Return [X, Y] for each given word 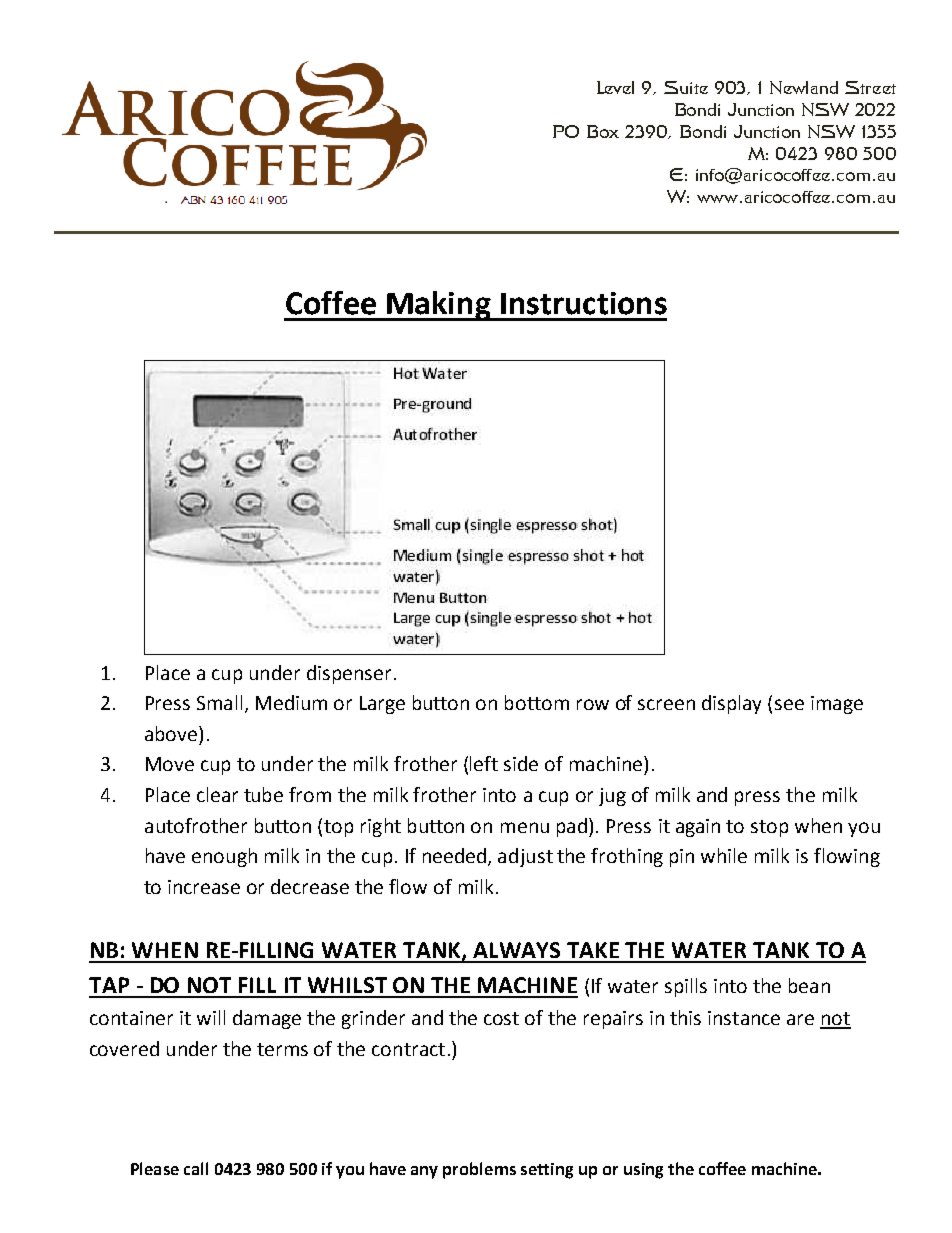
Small [219, 702]
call [196, 1168]
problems [479, 1170]
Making [439, 306]
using [643, 1171]
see [789, 704]
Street [870, 87]
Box [603, 131]
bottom [537, 702]
